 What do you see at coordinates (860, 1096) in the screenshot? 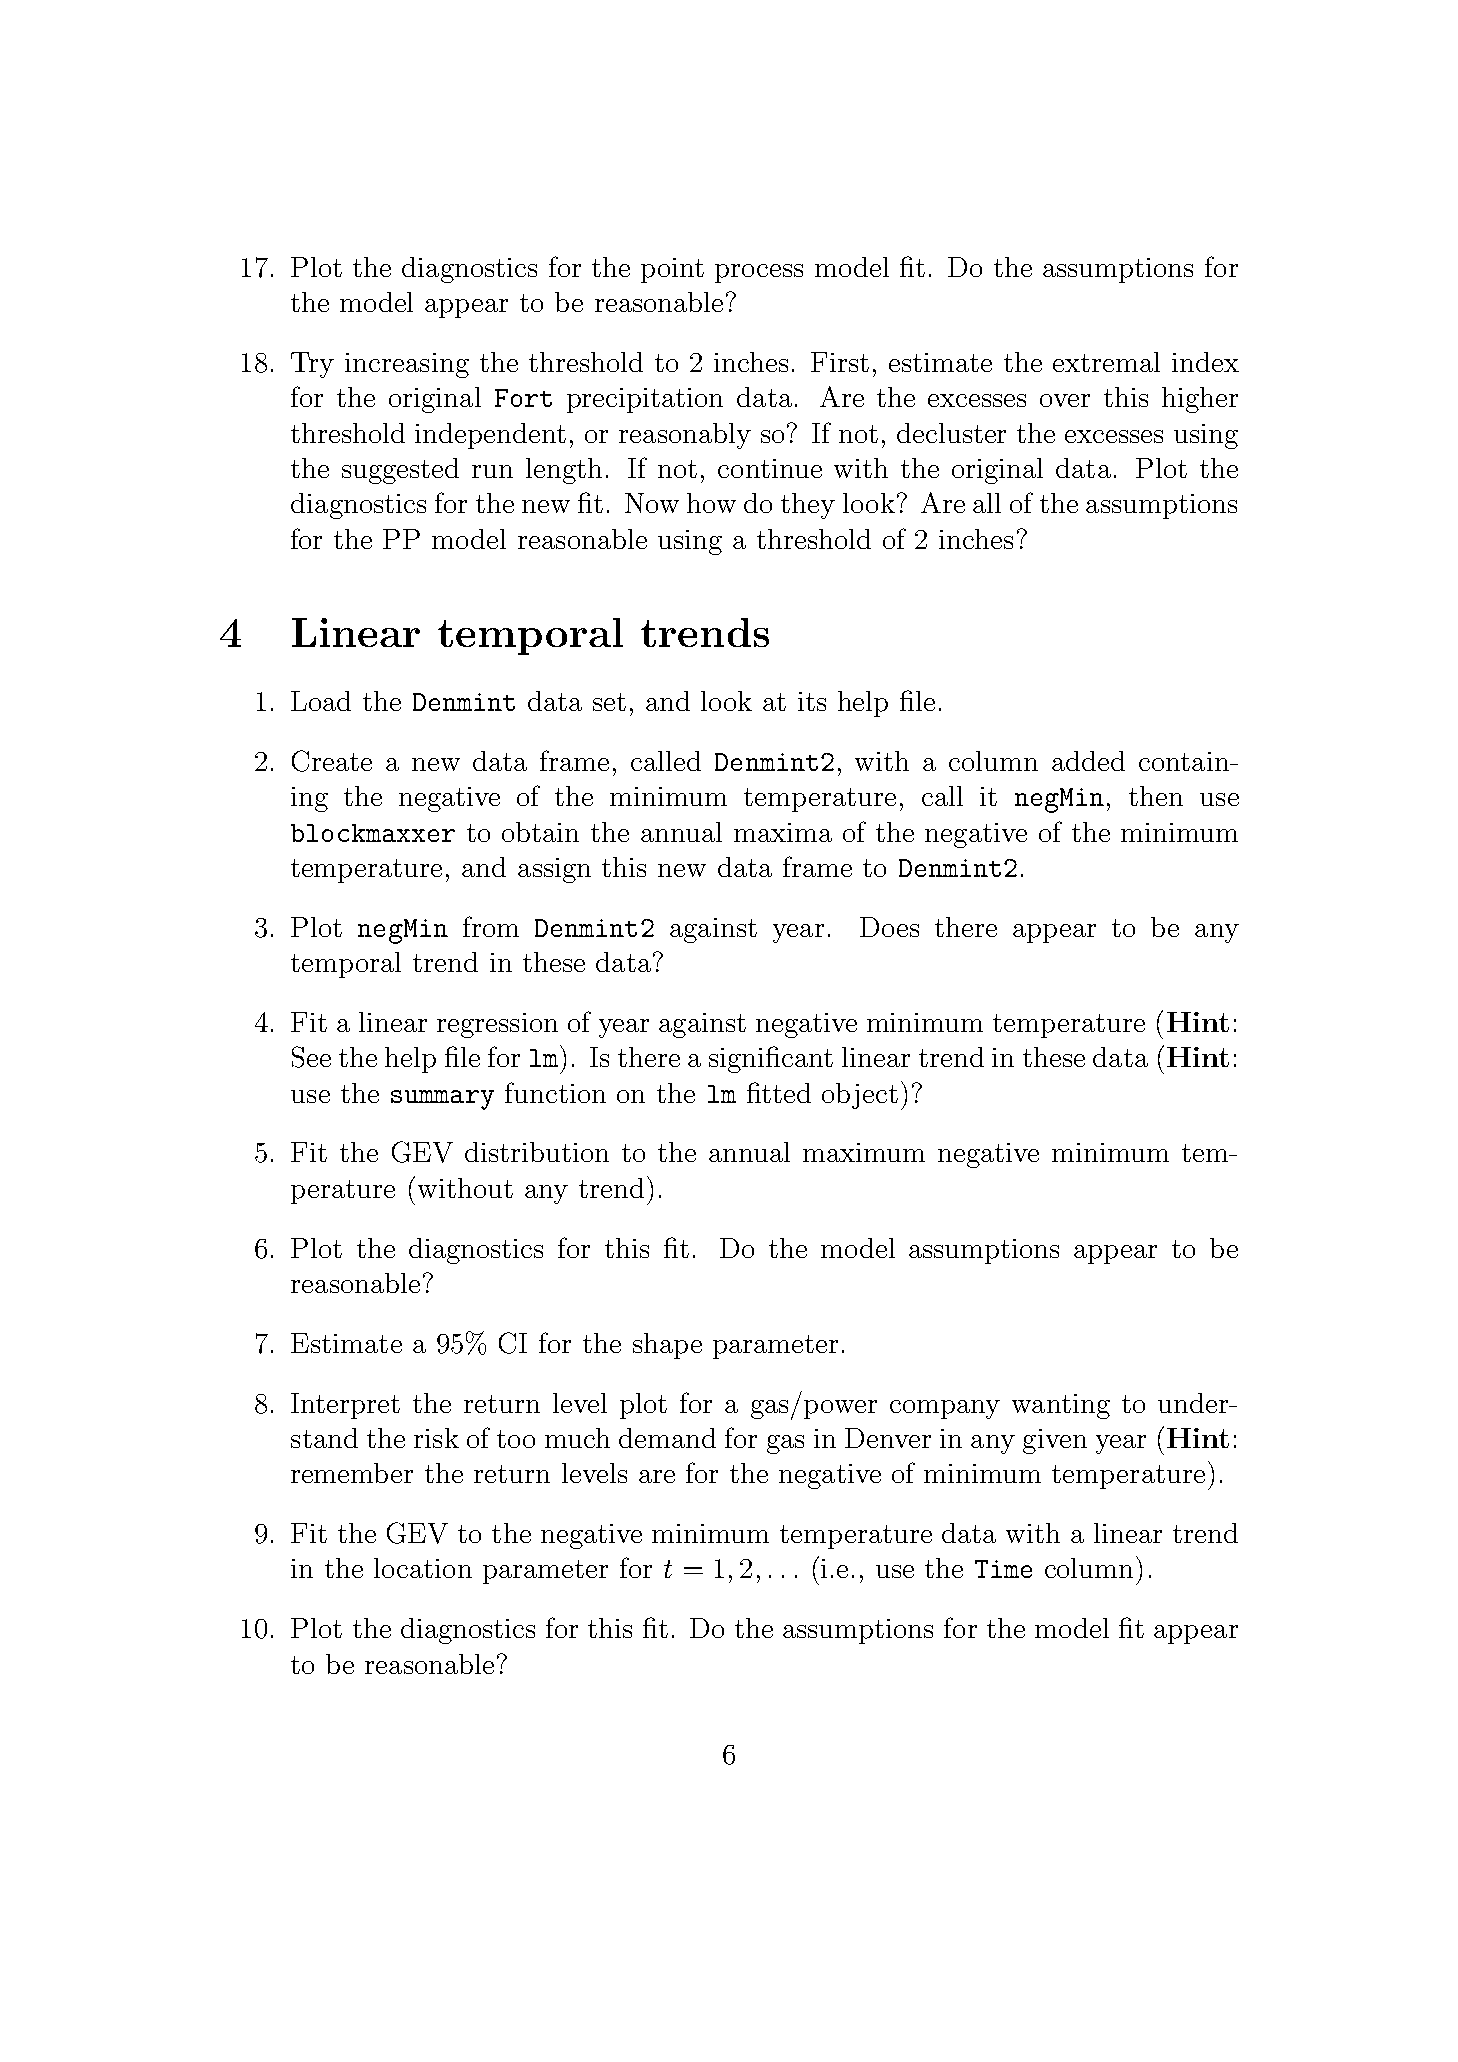
I see `object` at bounding box center [860, 1096].
